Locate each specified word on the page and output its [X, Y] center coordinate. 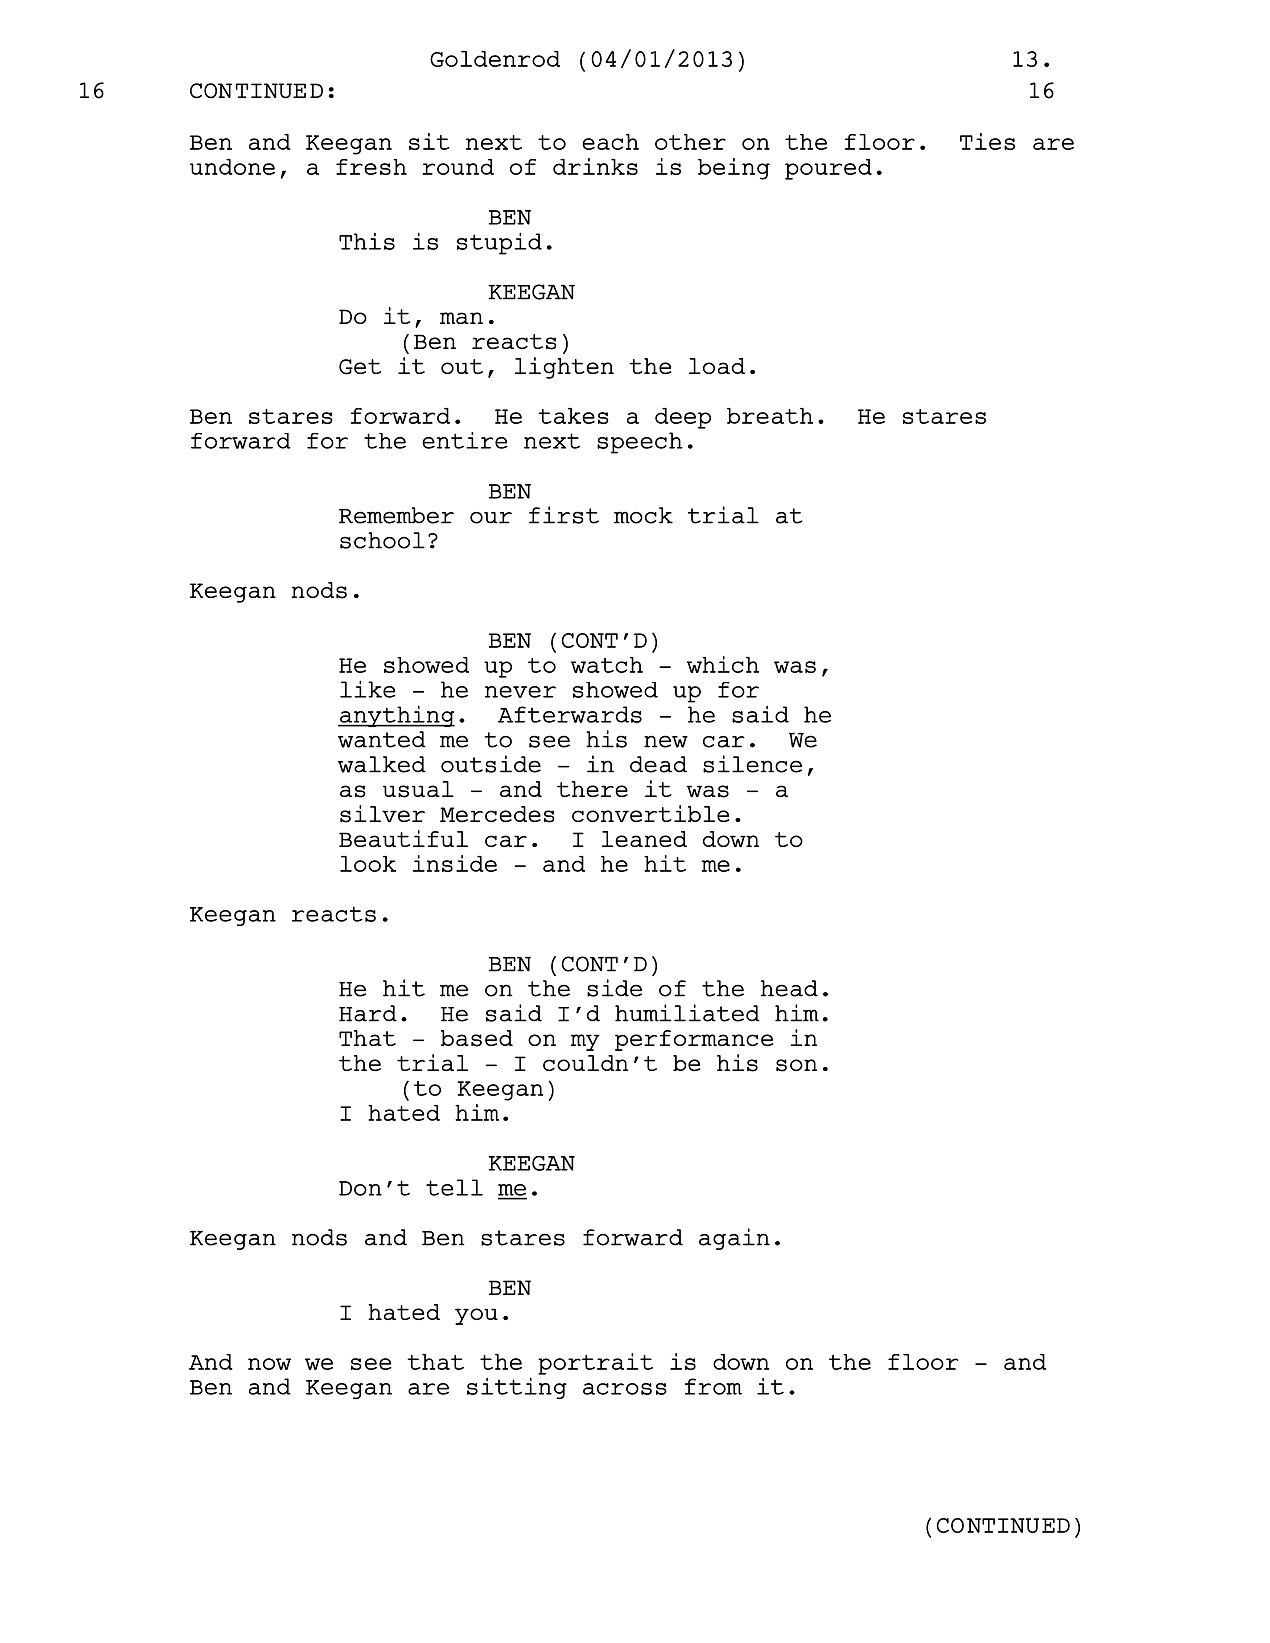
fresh [371, 167]
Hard [368, 1013]
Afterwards [570, 714]
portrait [595, 1364]
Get [360, 367]
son [796, 1065]
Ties [987, 141]
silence [752, 764]
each [610, 142]
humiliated [687, 1013]
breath [770, 416]
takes [573, 416]
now [269, 1364]
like [368, 689]
